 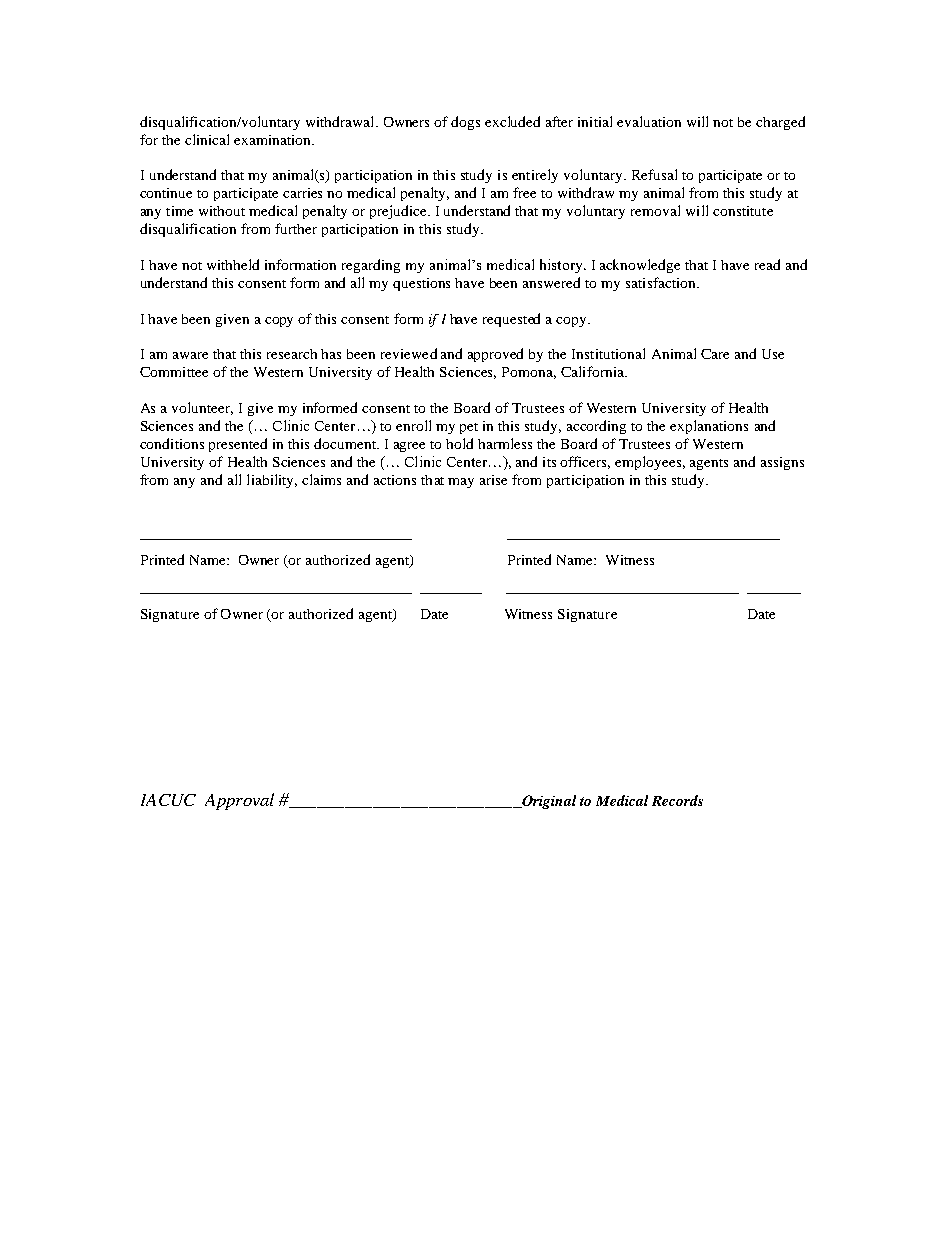 What do you see at coordinates (239, 801) in the screenshot?
I see `Approval` at bounding box center [239, 801].
